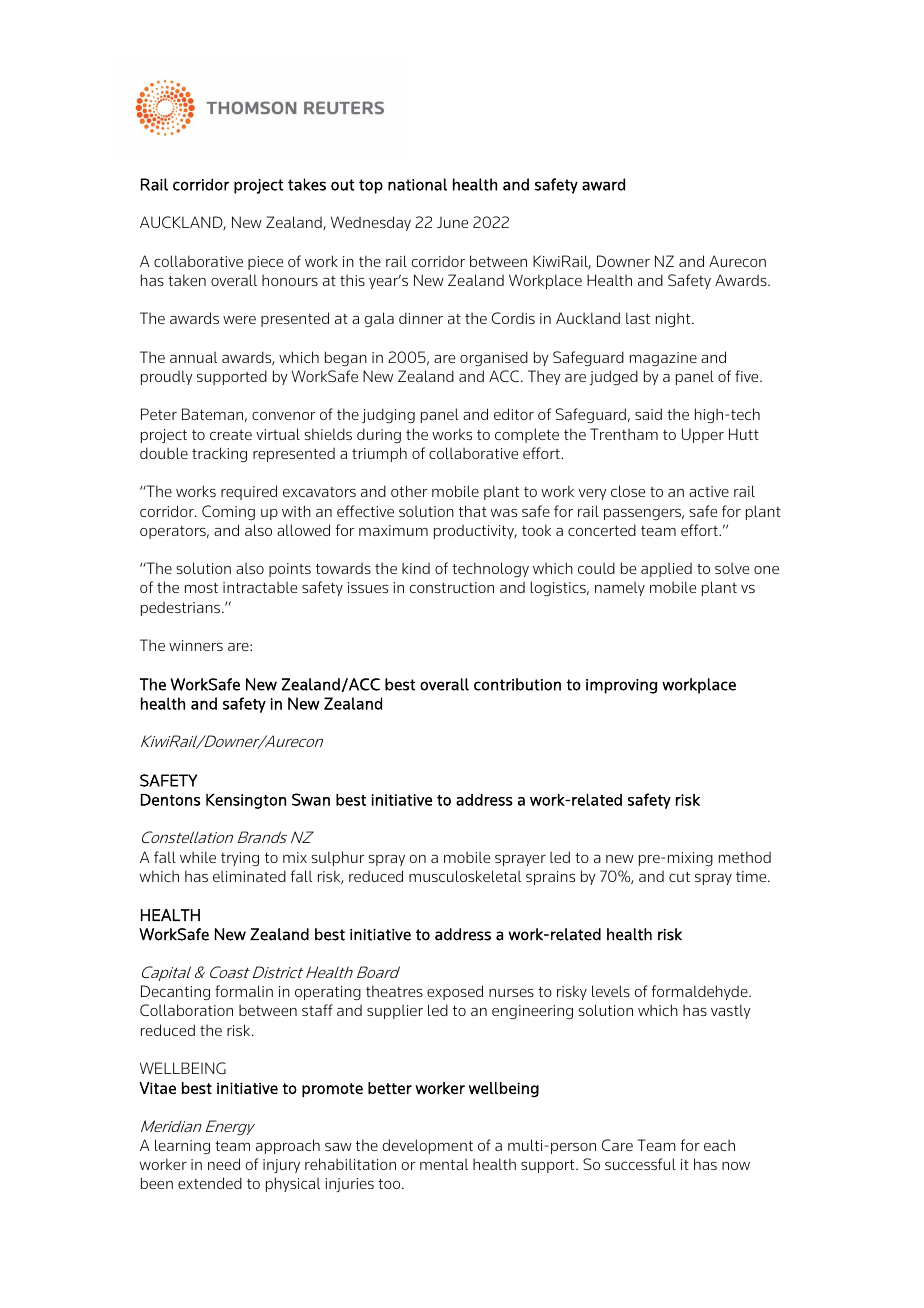  I want to click on cut, so click(679, 877).
